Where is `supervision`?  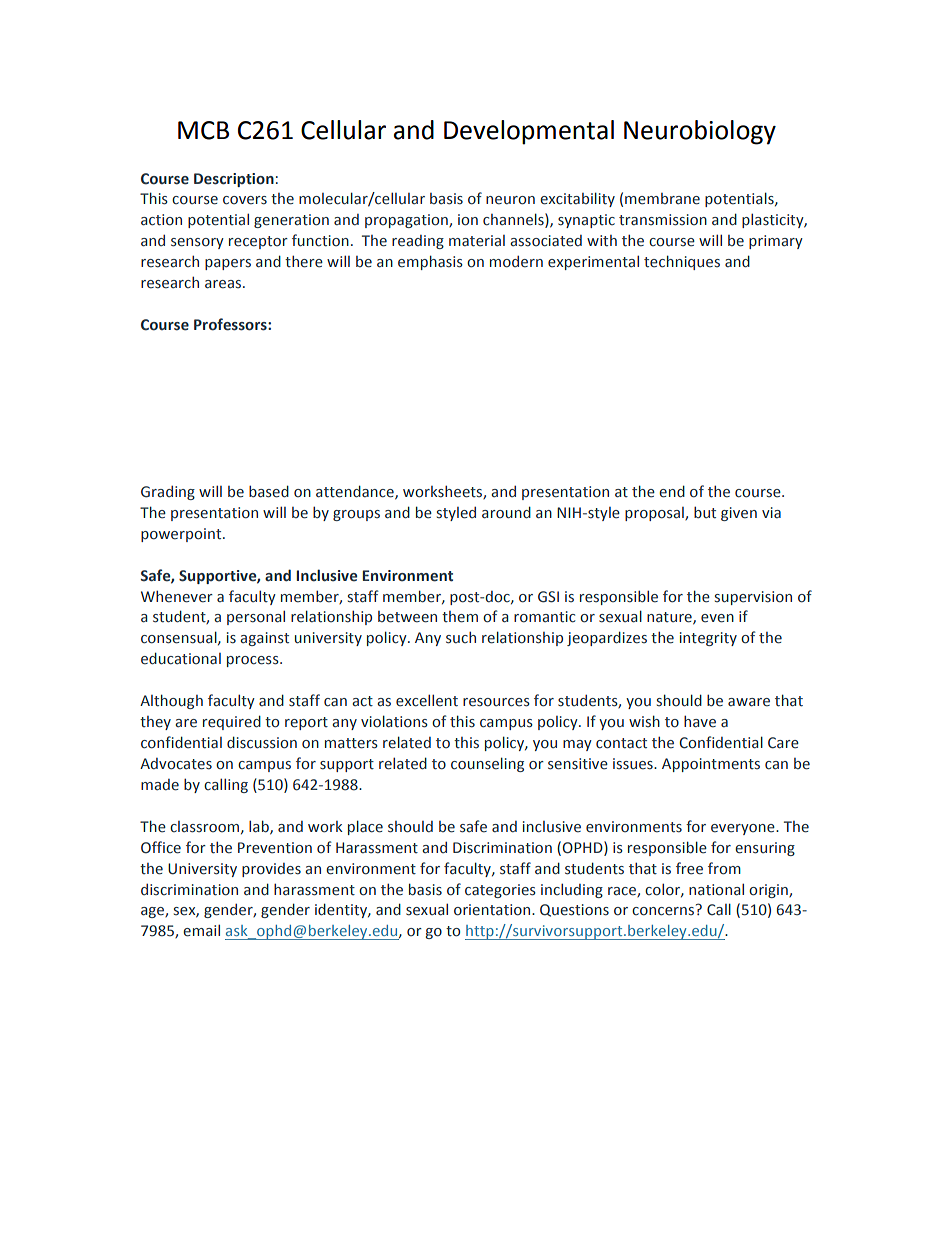
supervision is located at coordinates (753, 598).
